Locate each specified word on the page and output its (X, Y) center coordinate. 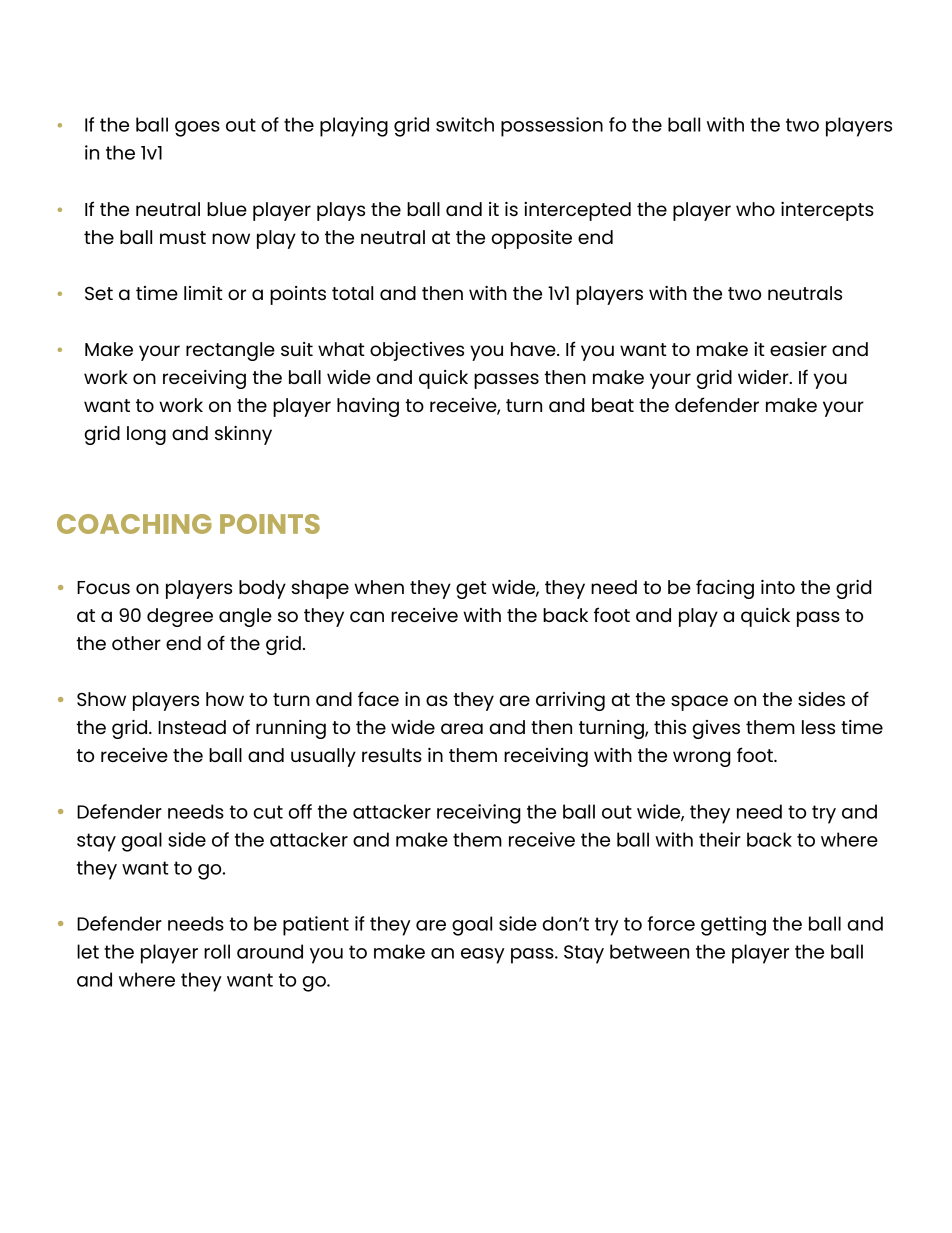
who (755, 209)
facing (725, 589)
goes (197, 129)
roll (217, 951)
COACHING (134, 524)
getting (733, 926)
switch (465, 124)
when (379, 587)
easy (483, 956)
